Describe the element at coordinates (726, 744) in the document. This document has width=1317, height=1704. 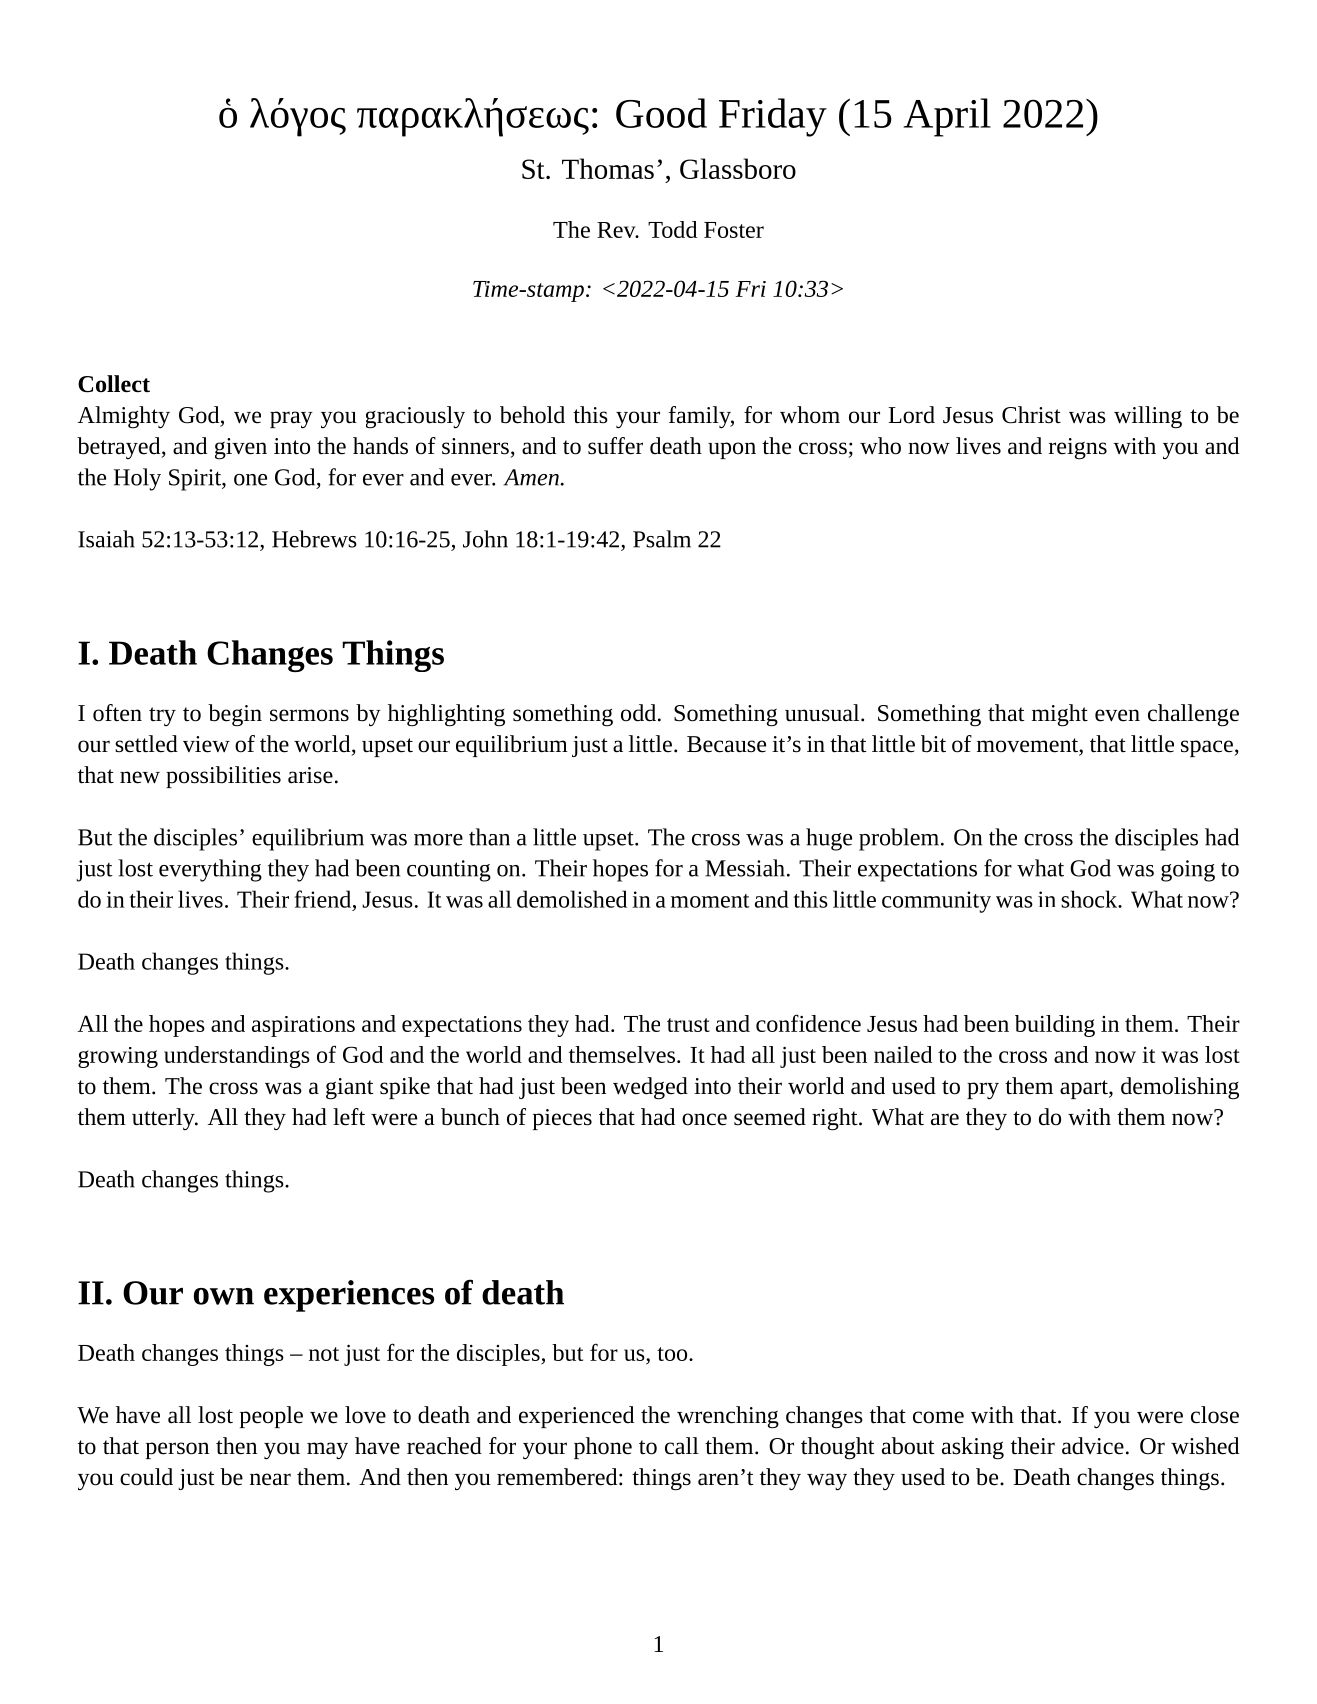
I see `Because` at that location.
